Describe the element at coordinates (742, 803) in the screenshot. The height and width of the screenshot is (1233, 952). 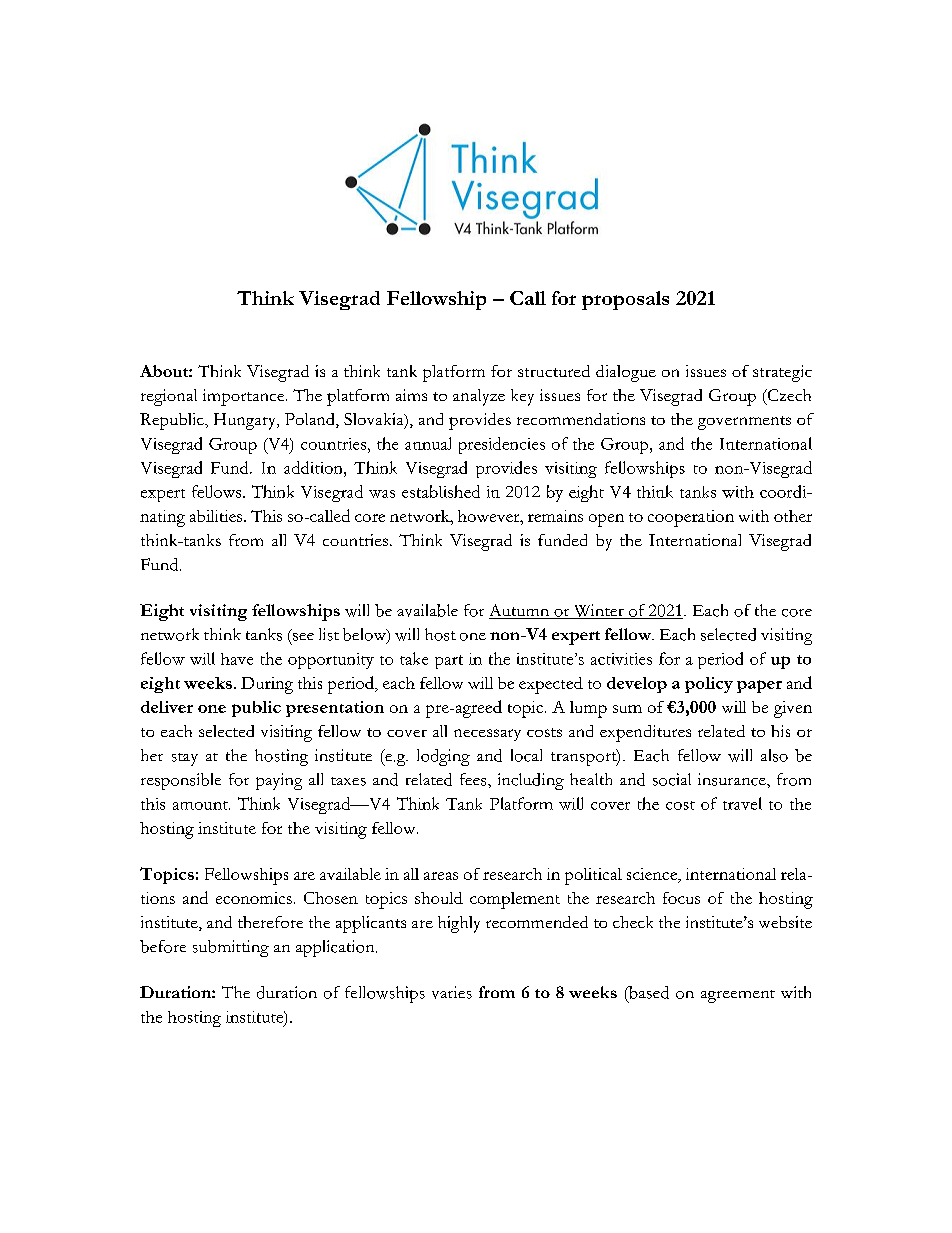
I see `travel` at that location.
